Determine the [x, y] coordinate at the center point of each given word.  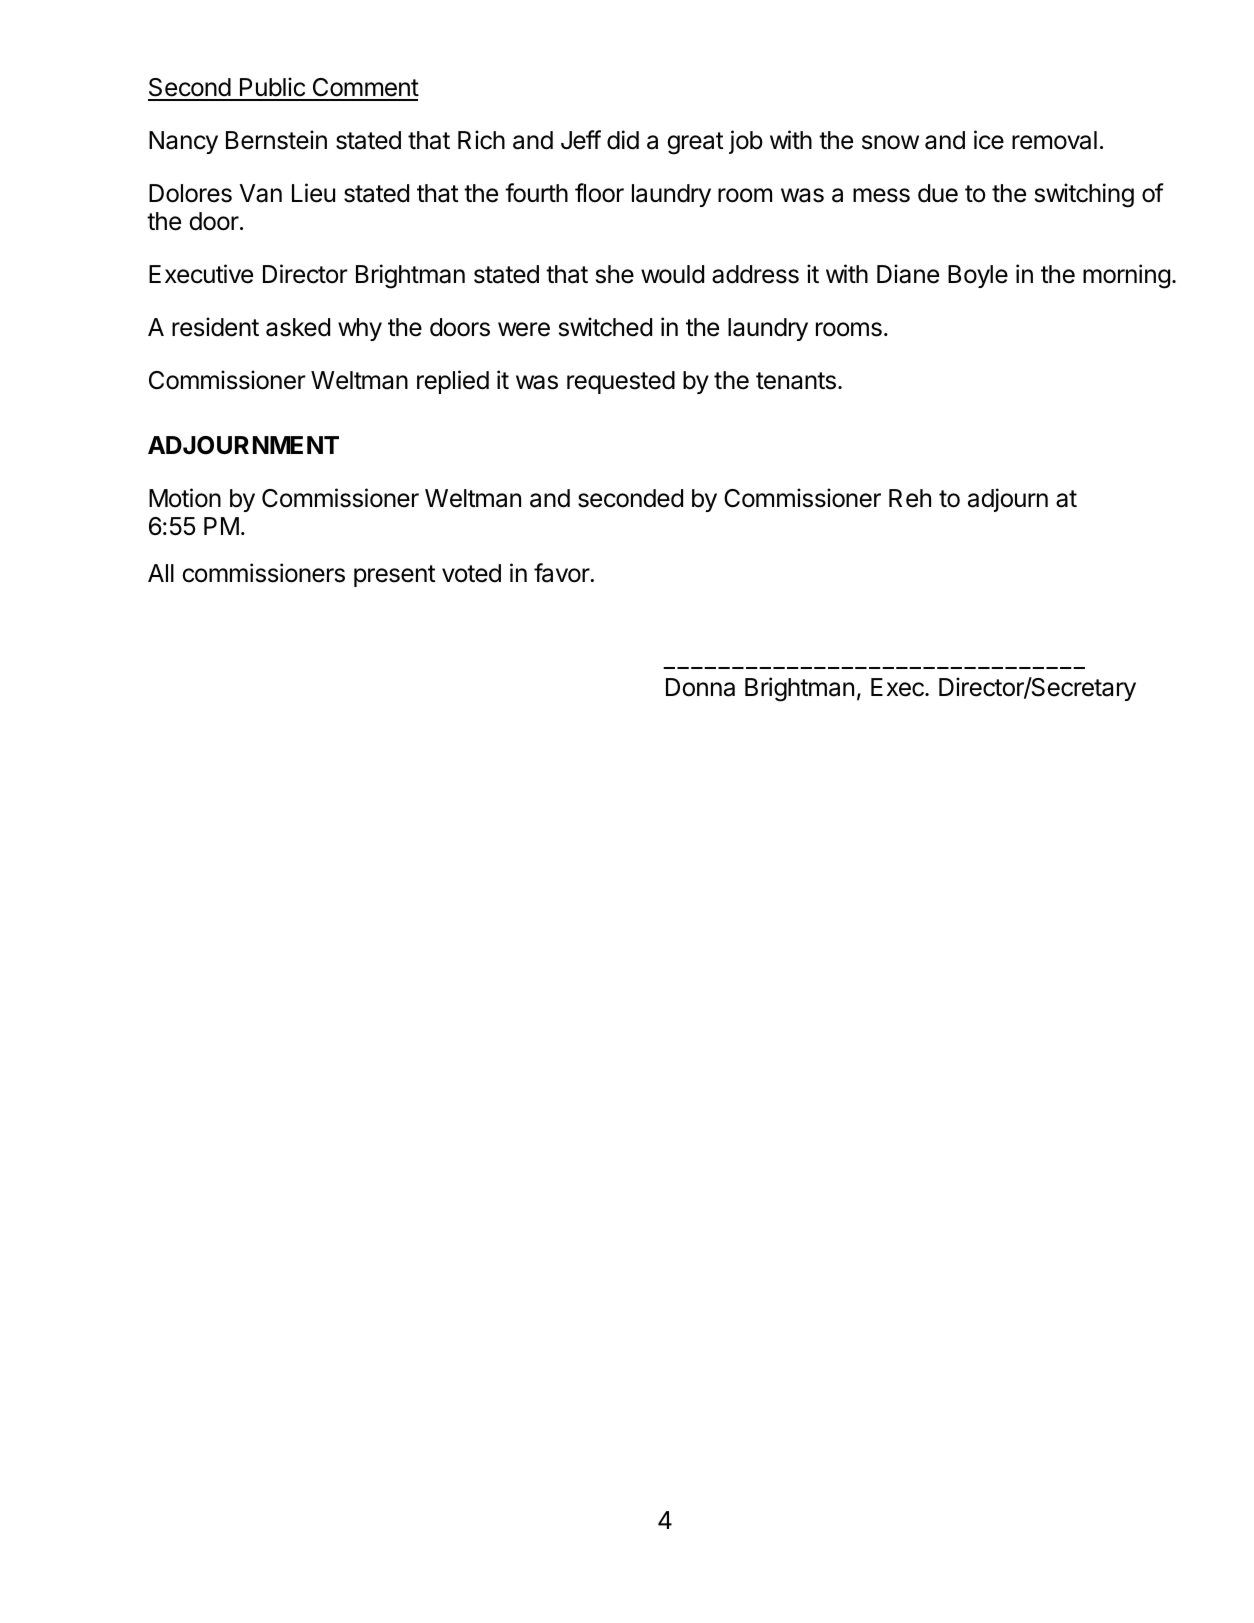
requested [621, 382]
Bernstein [276, 140]
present [394, 576]
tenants [796, 381]
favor [562, 573]
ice [989, 140]
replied [453, 382]
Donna [700, 687]
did [623, 140]
